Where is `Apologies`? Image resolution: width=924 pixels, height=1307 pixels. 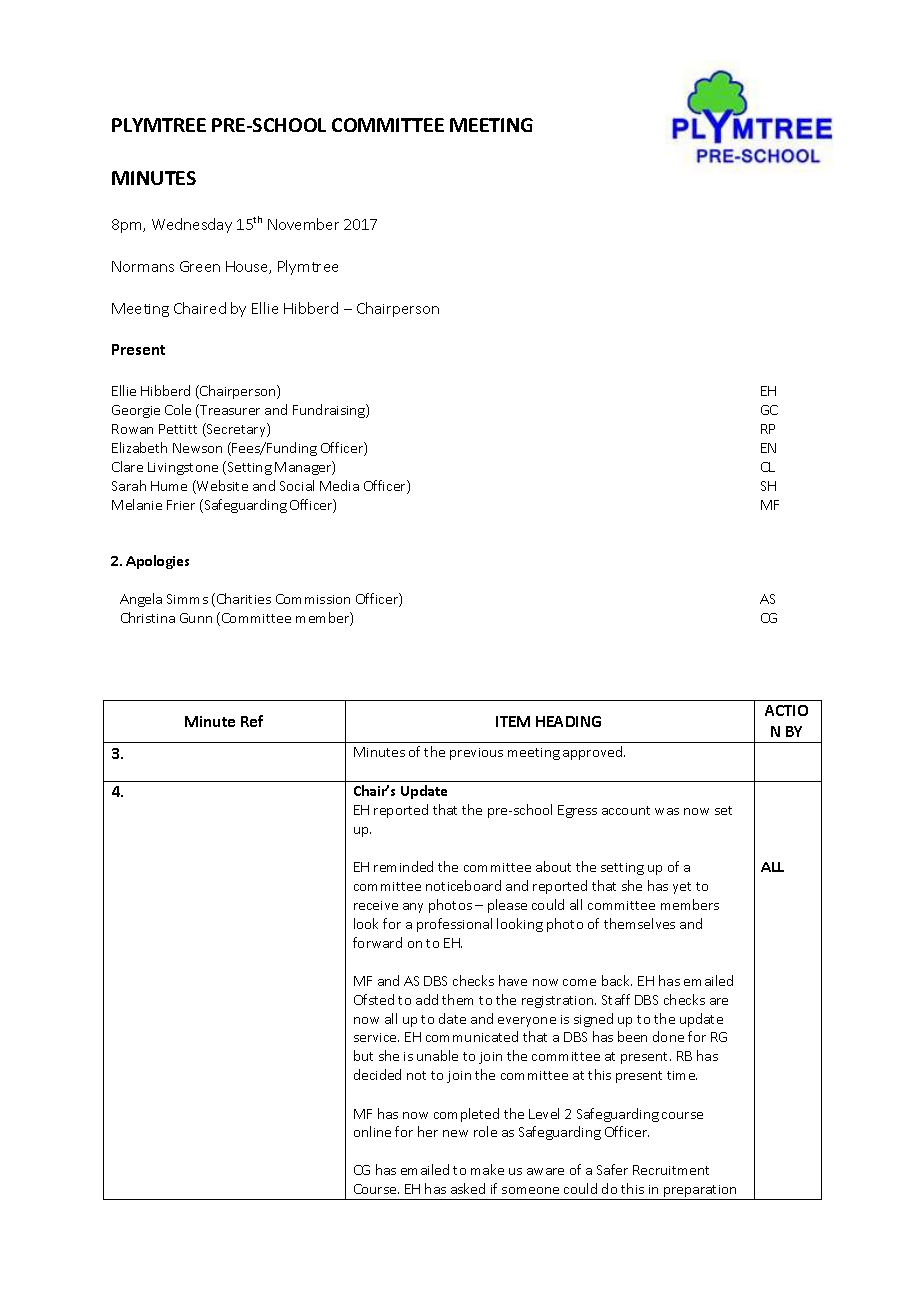
Apologies is located at coordinates (157, 562).
